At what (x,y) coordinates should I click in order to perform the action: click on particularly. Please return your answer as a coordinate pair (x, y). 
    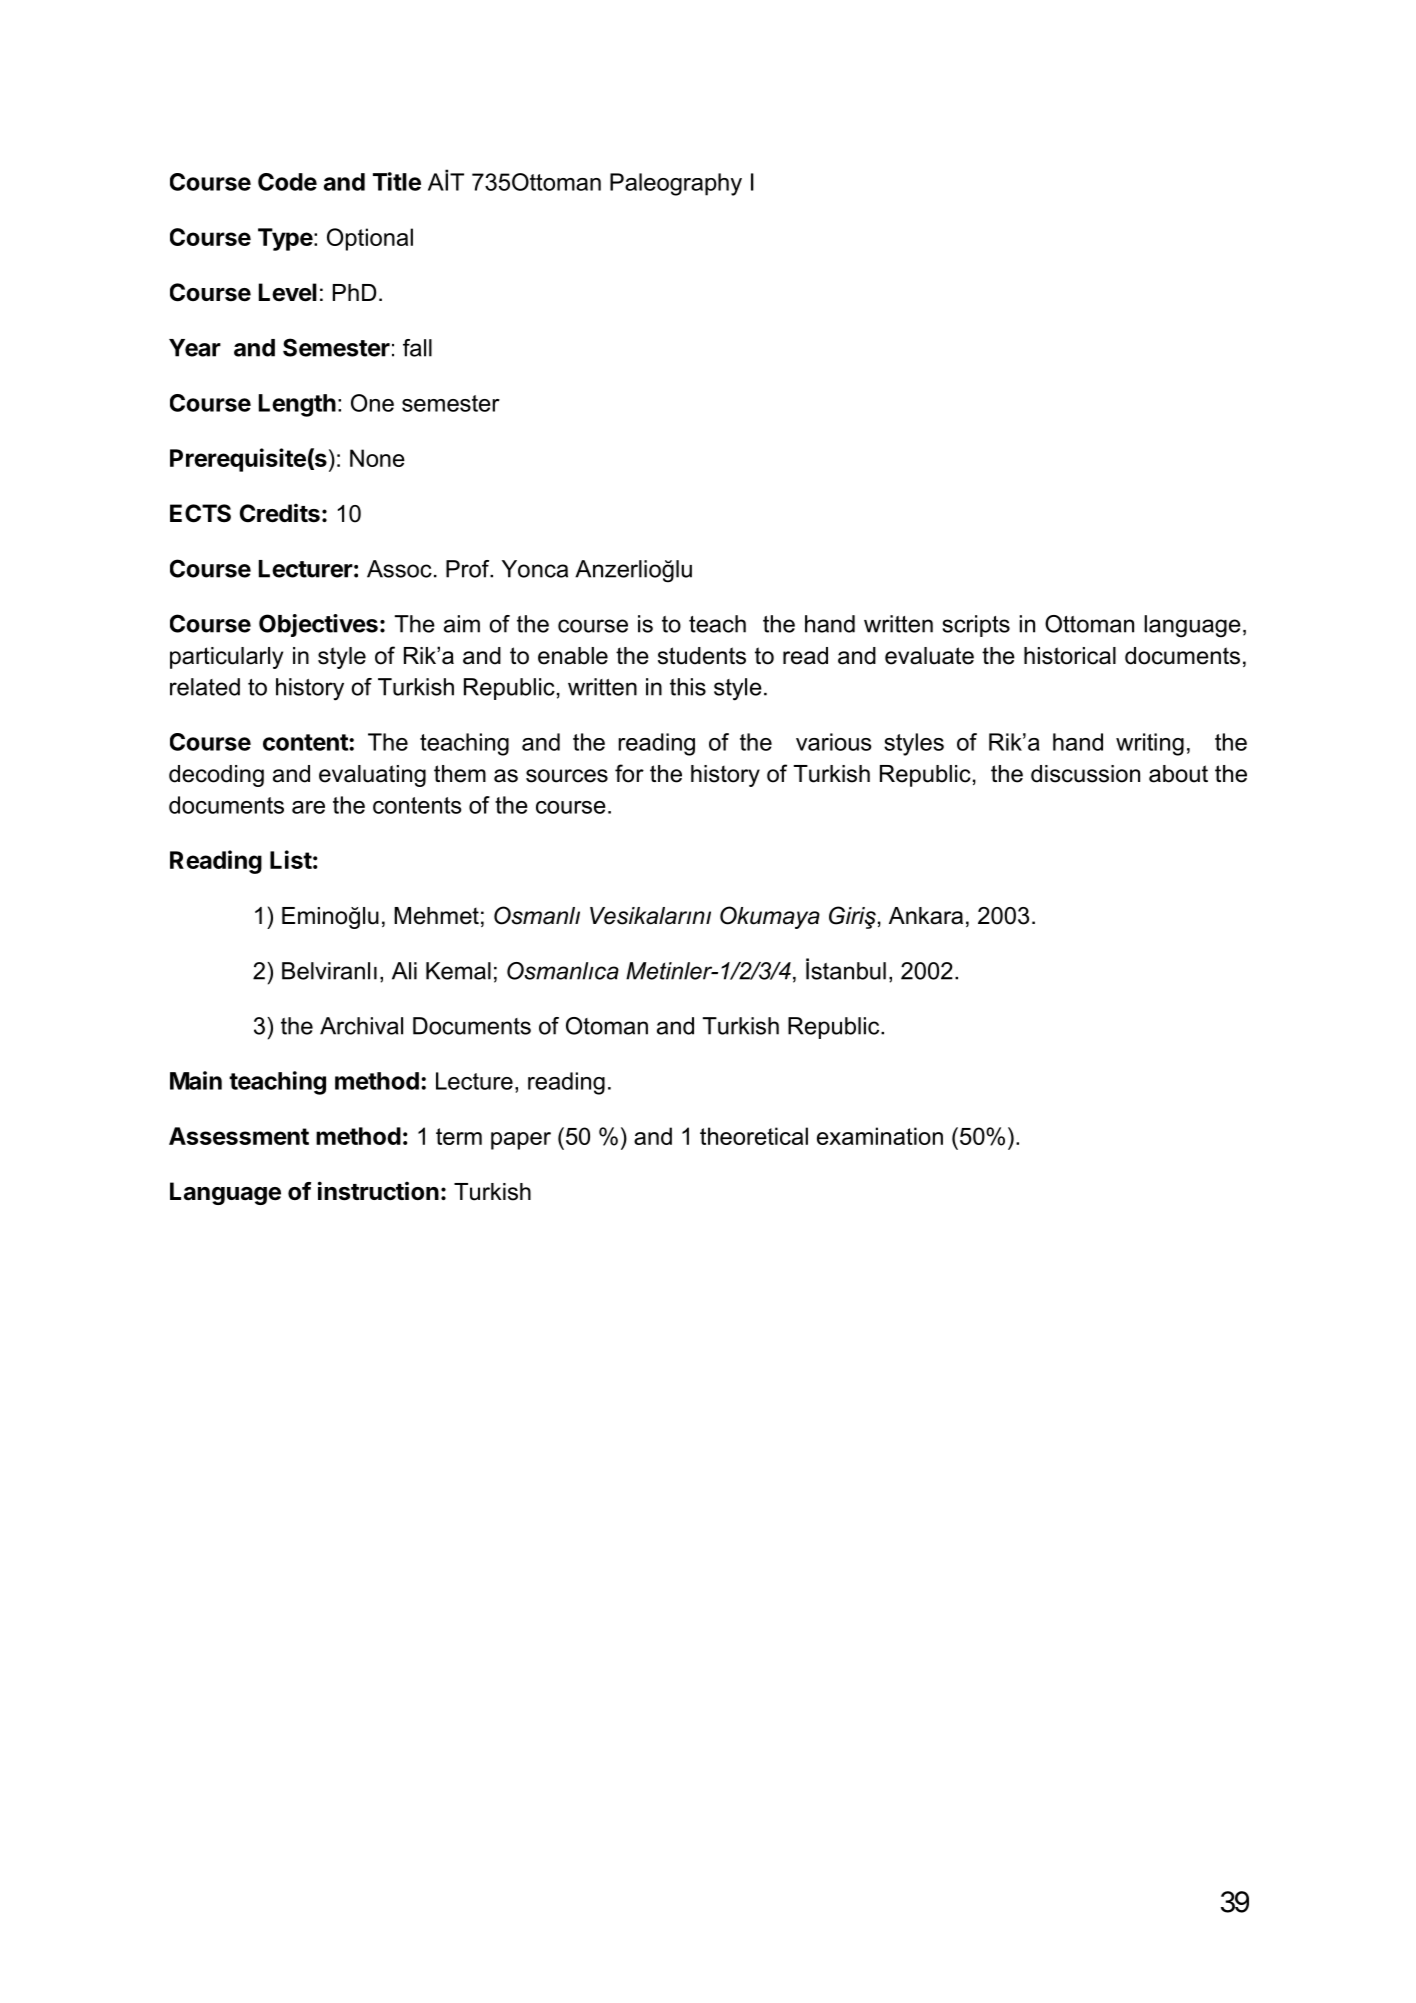
    Looking at the image, I should click on (226, 658).
